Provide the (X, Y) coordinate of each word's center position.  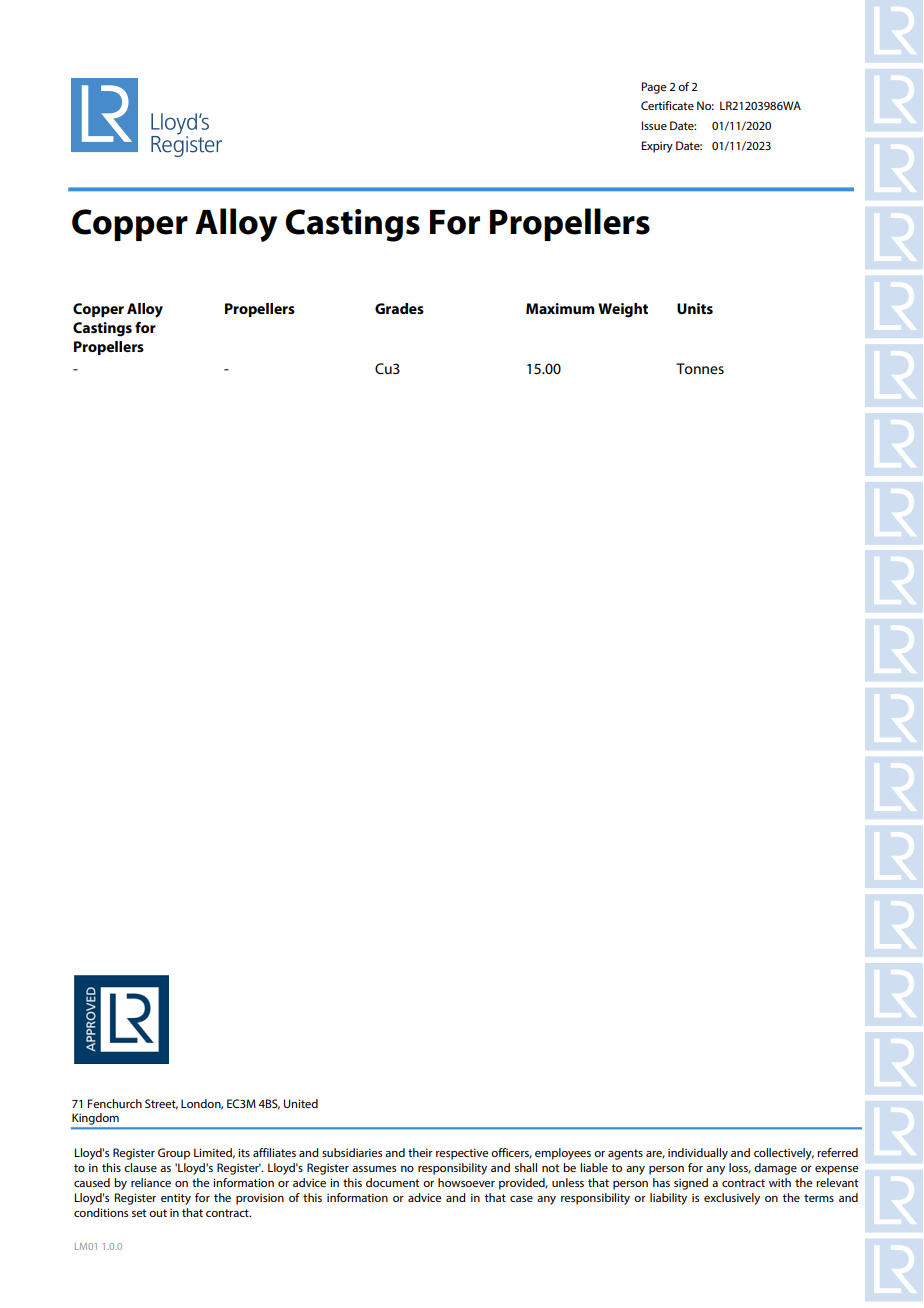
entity (176, 1199)
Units (695, 308)
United (301, 1103)
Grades (399, 308)
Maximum (560, 308)
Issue (654, 125)
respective (462, 1154)
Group (174, 1154)
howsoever (466, 1182)
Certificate (667, 105)
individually (698, 1154)
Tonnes (700, 368)
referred (837, 1152)
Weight (623, 310)
